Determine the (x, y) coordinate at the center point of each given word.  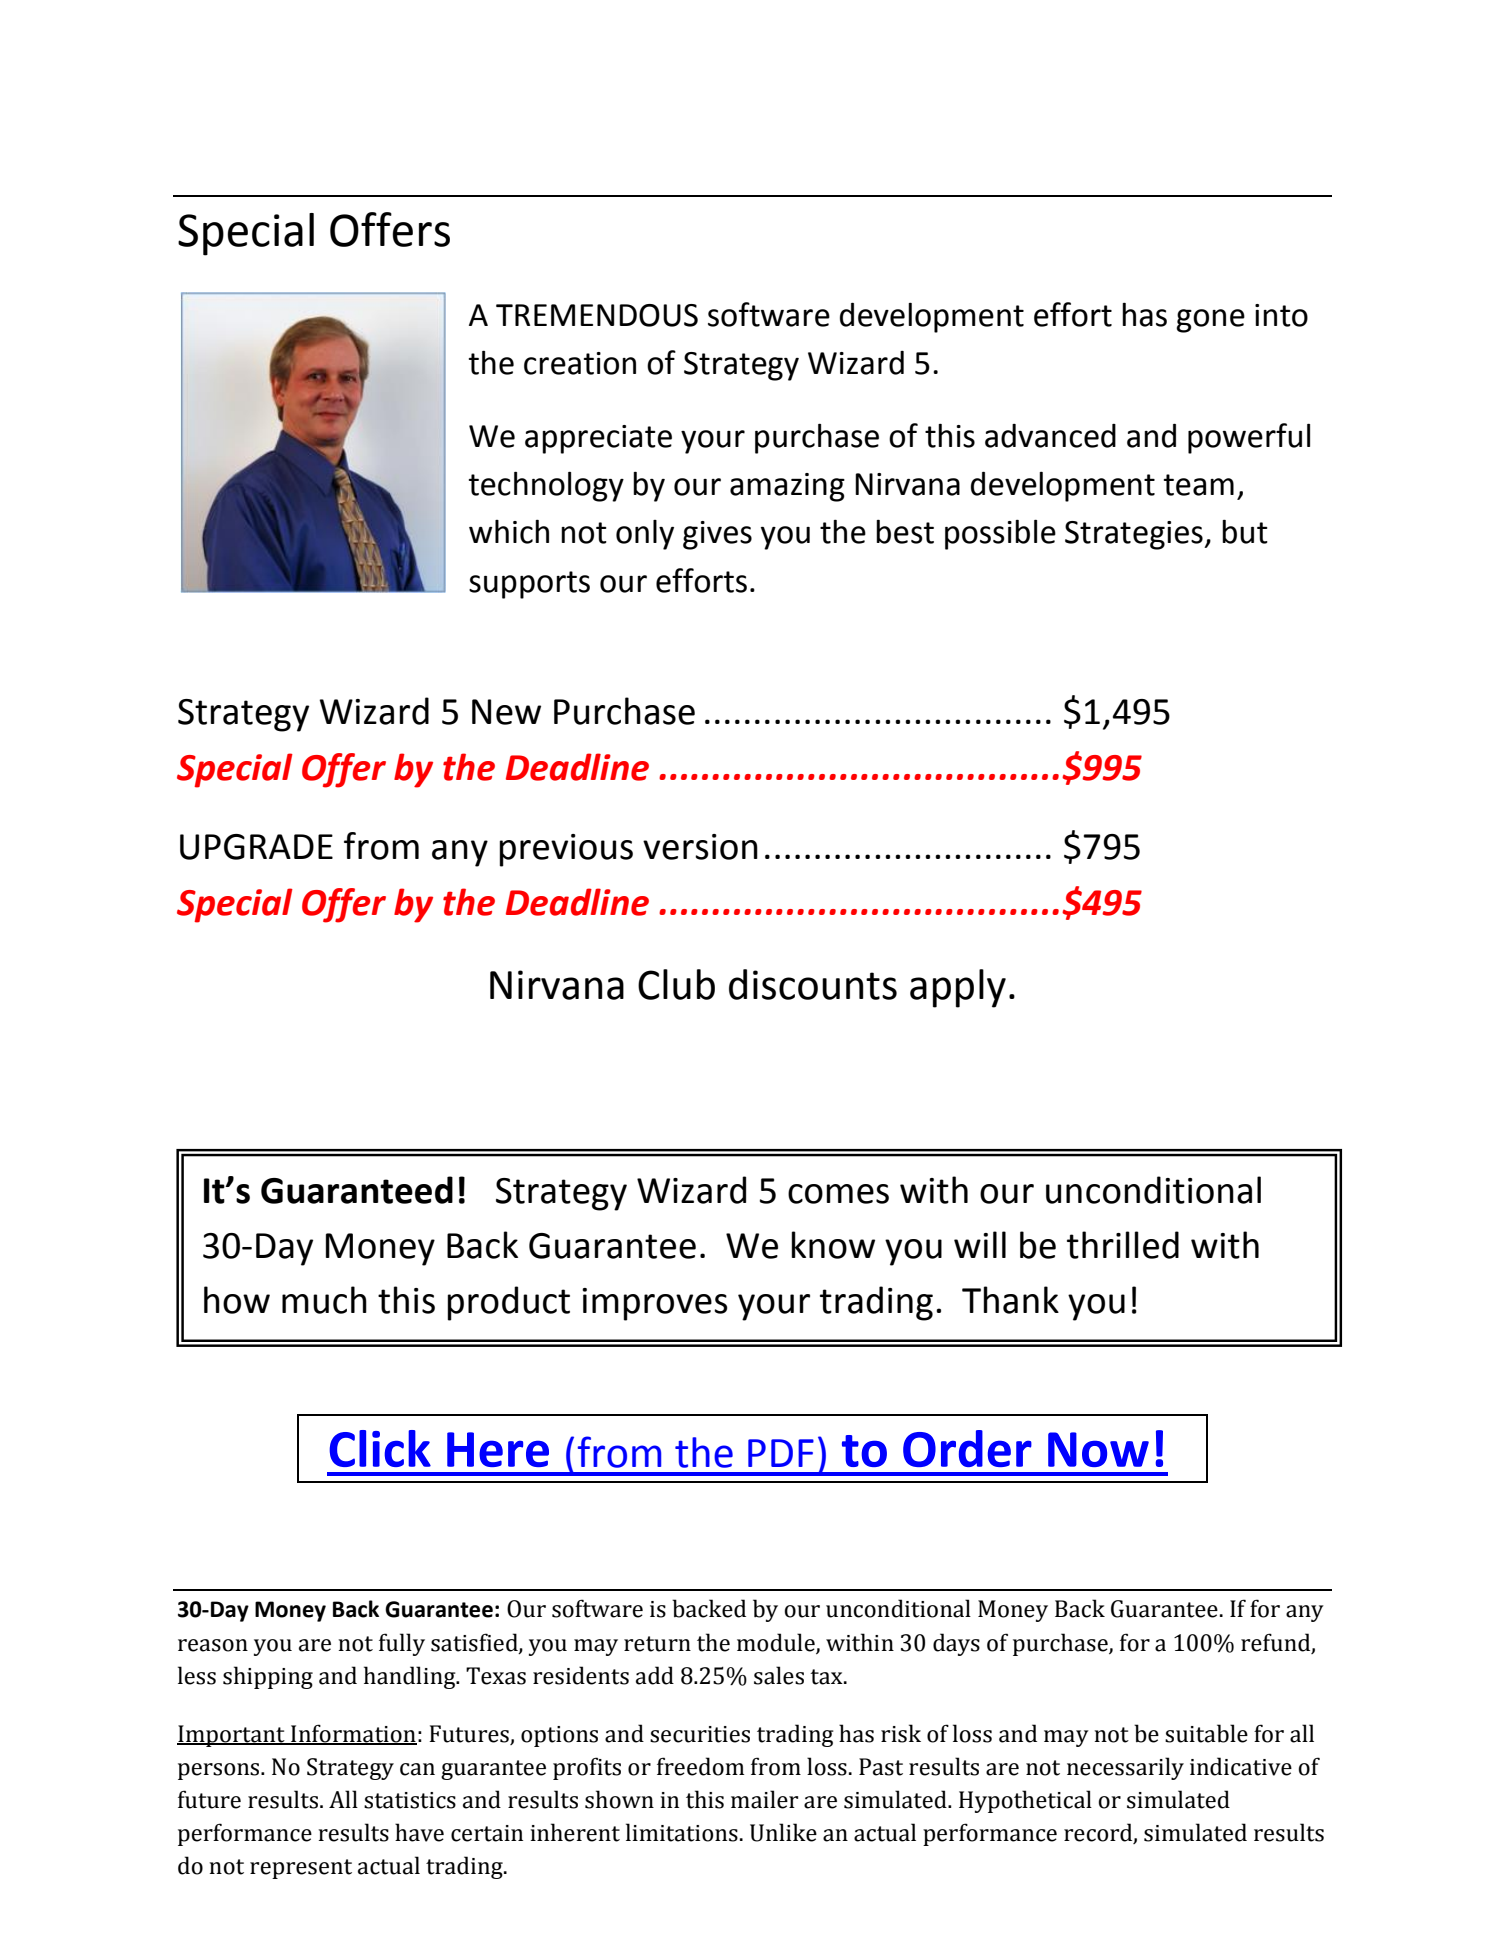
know (833, 1245)
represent (301, 1869)
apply (958, 988)
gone (1210, 321)
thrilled (1123, 1245)
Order (967, 1448)
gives (717, 535)
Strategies (1135, 535)
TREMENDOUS (597, 315)
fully (402, 1644)
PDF (781, 1453)
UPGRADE (256, 847)
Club (676, 984)
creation (580, 363)
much (324, 1300)
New (506, 712)
